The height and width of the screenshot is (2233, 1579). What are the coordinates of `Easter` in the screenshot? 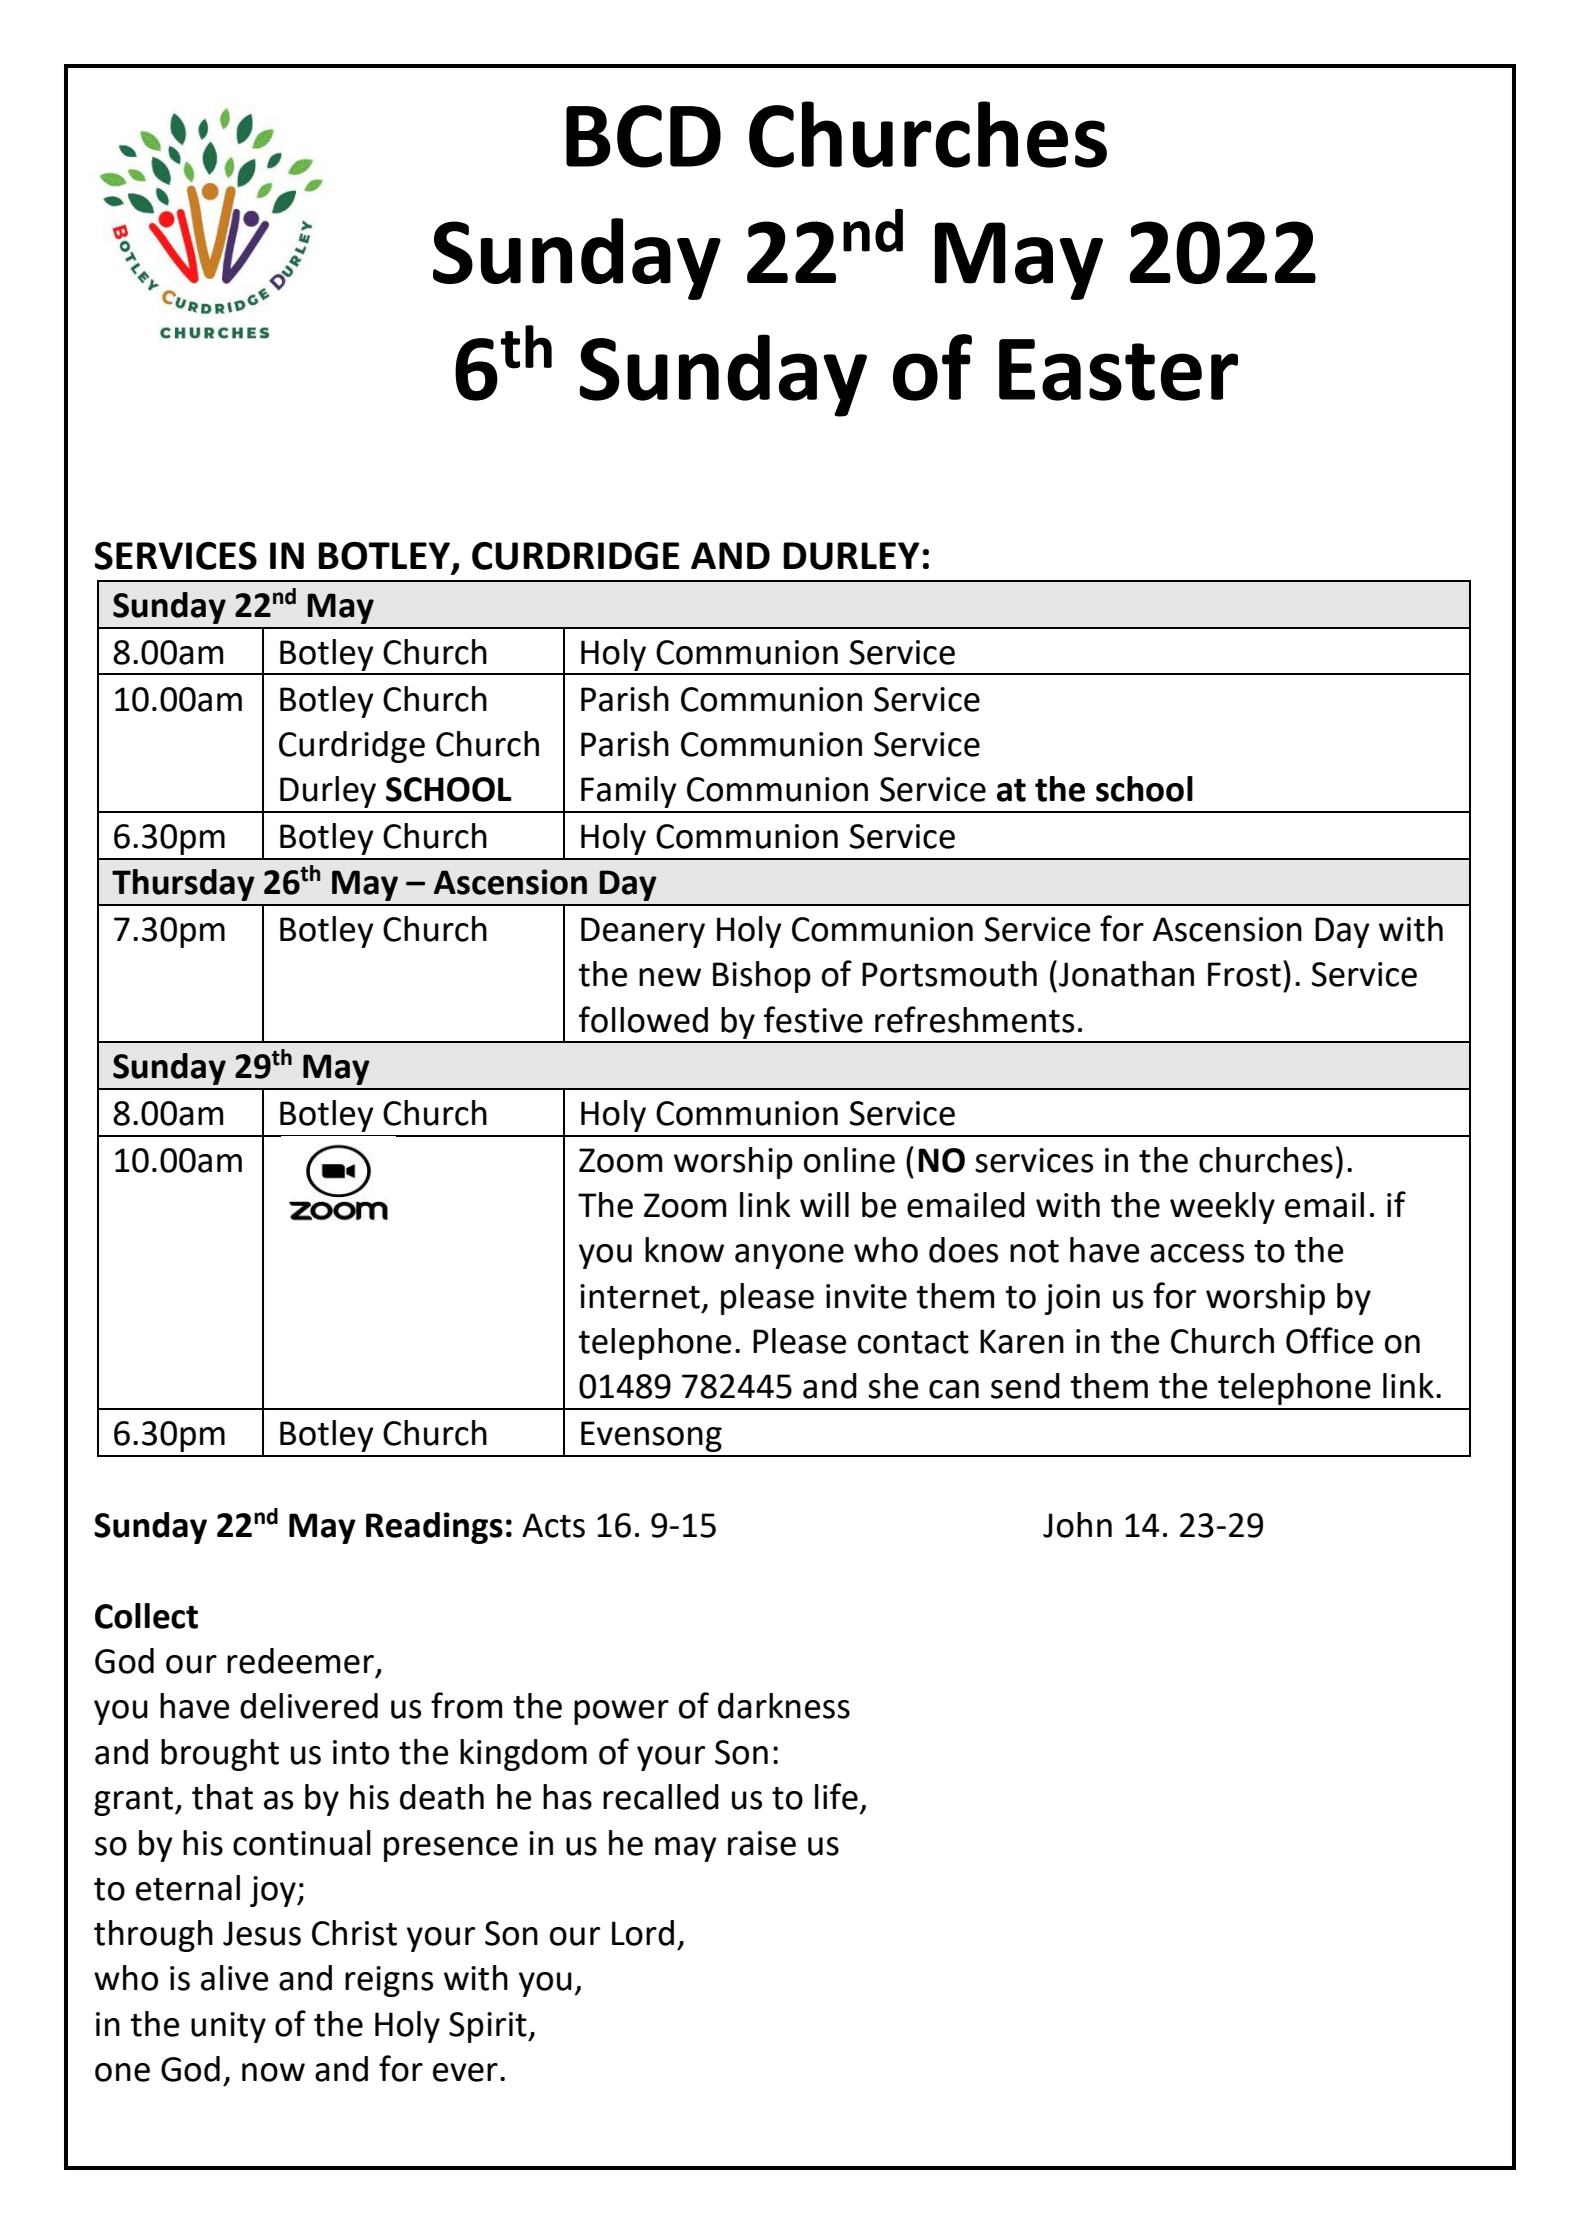 It's located at (1118, 370).
